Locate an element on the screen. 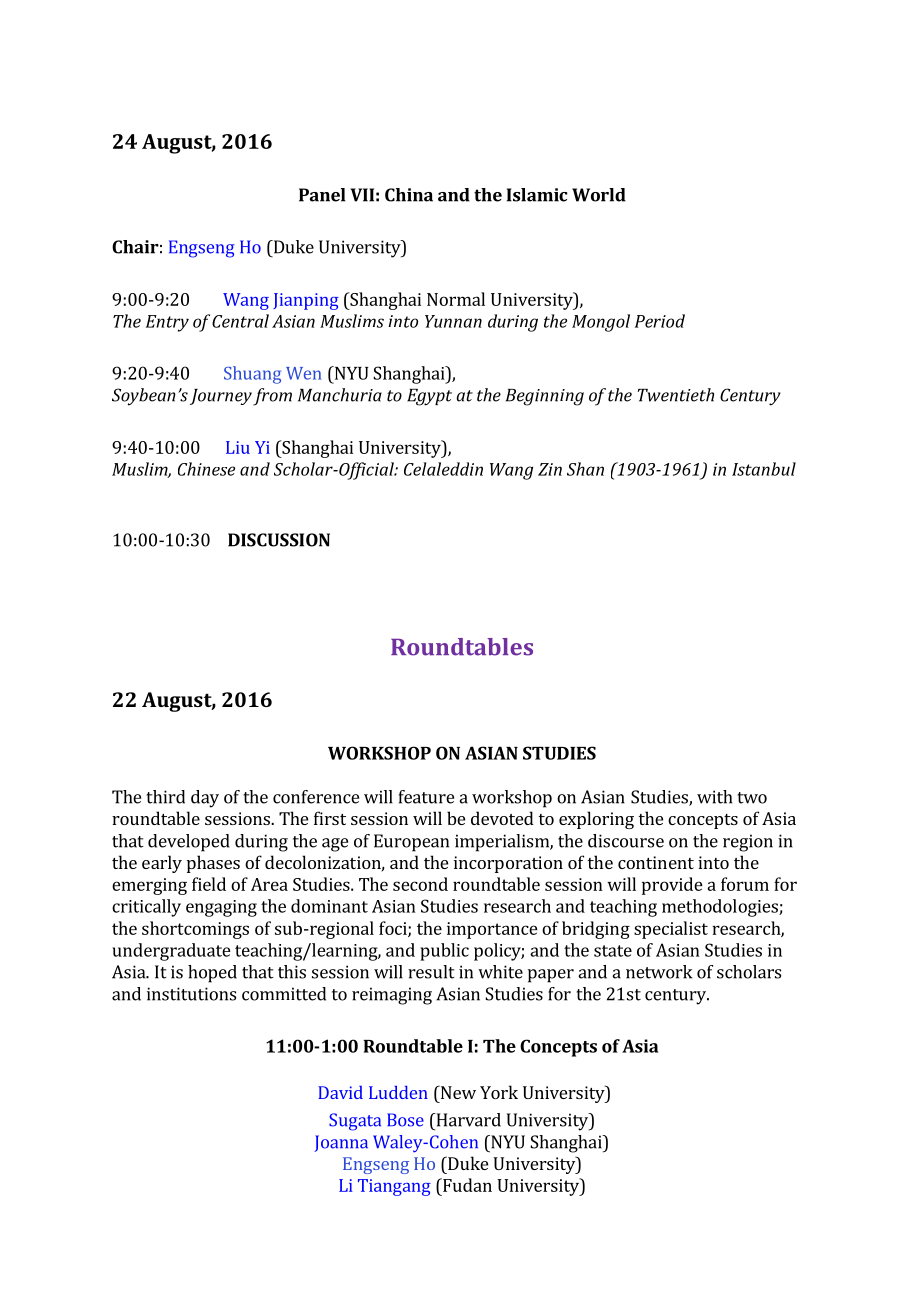 The image size is (924, 1308). Egypt is located at coordinates (429, 397).
